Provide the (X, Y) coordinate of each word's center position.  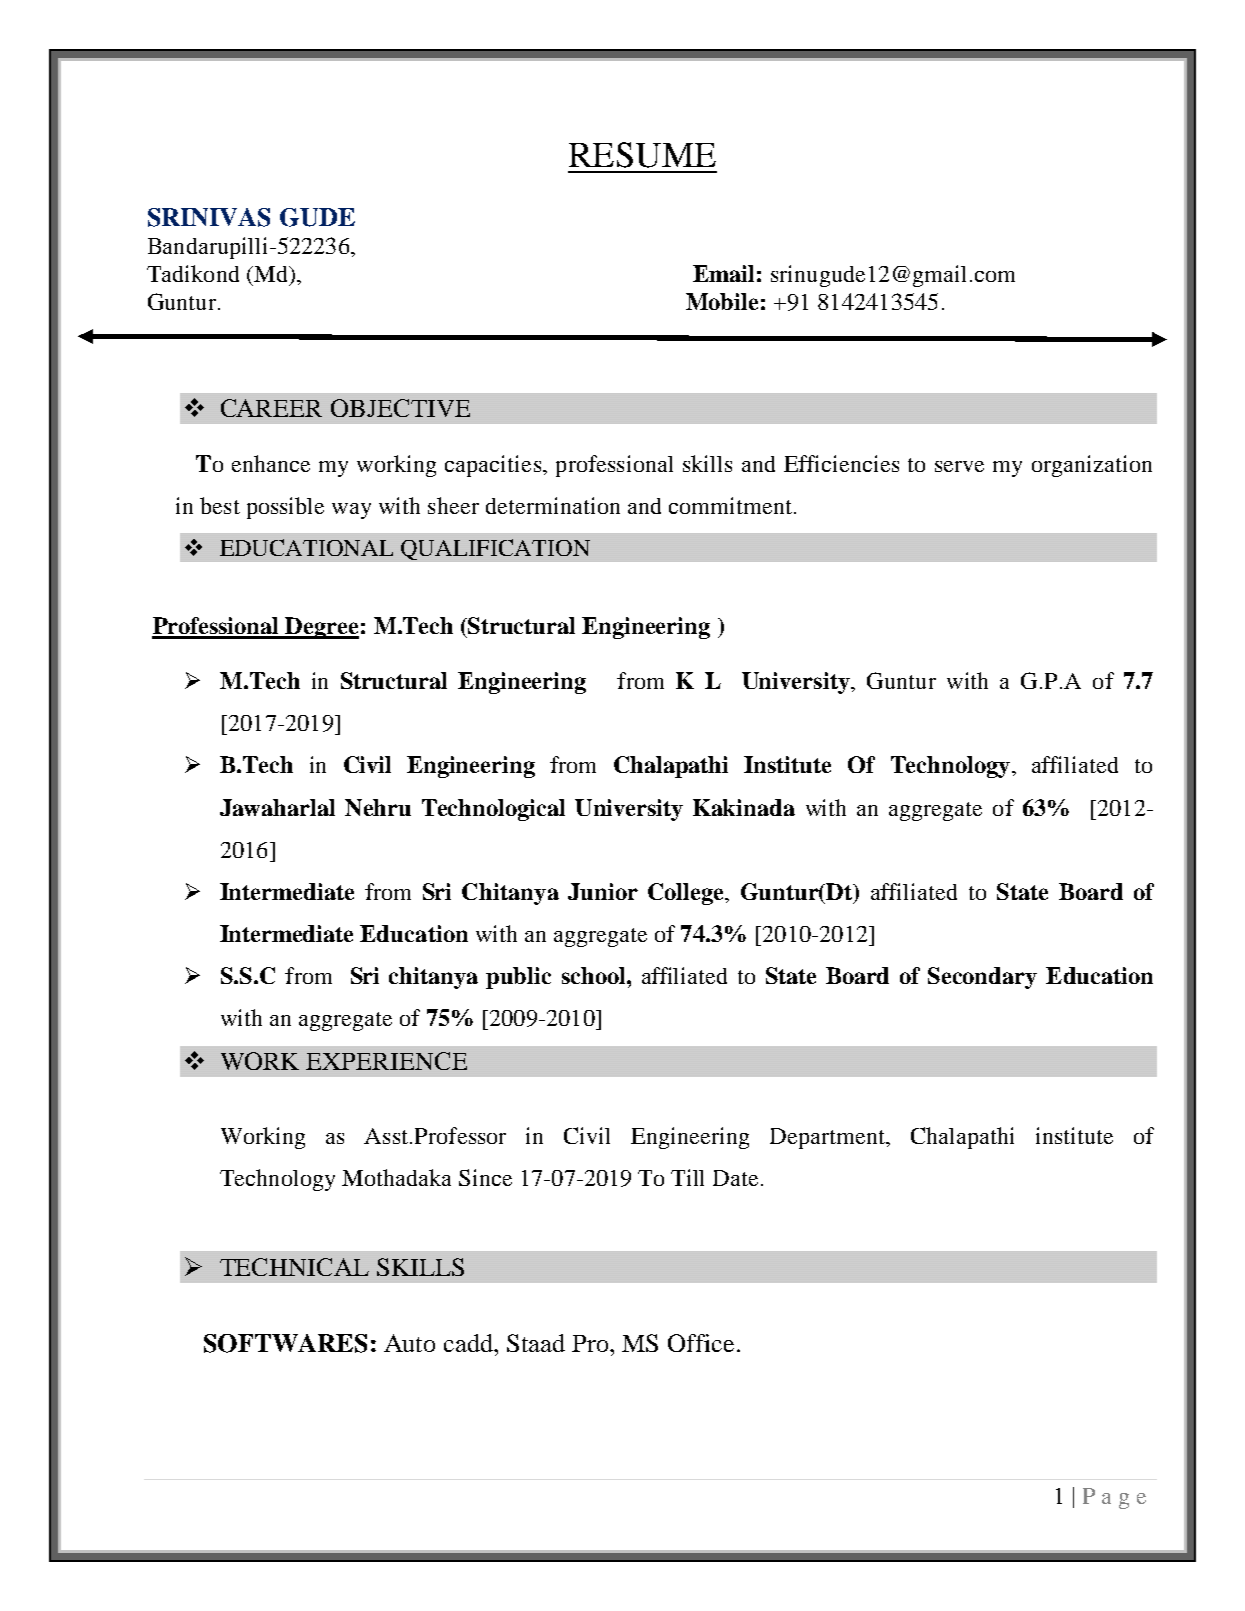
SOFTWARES (285, 1343)
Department (829, 1138)
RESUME (642, 155)
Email (723, 273)
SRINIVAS (209, 217)
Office (701, 1343)
